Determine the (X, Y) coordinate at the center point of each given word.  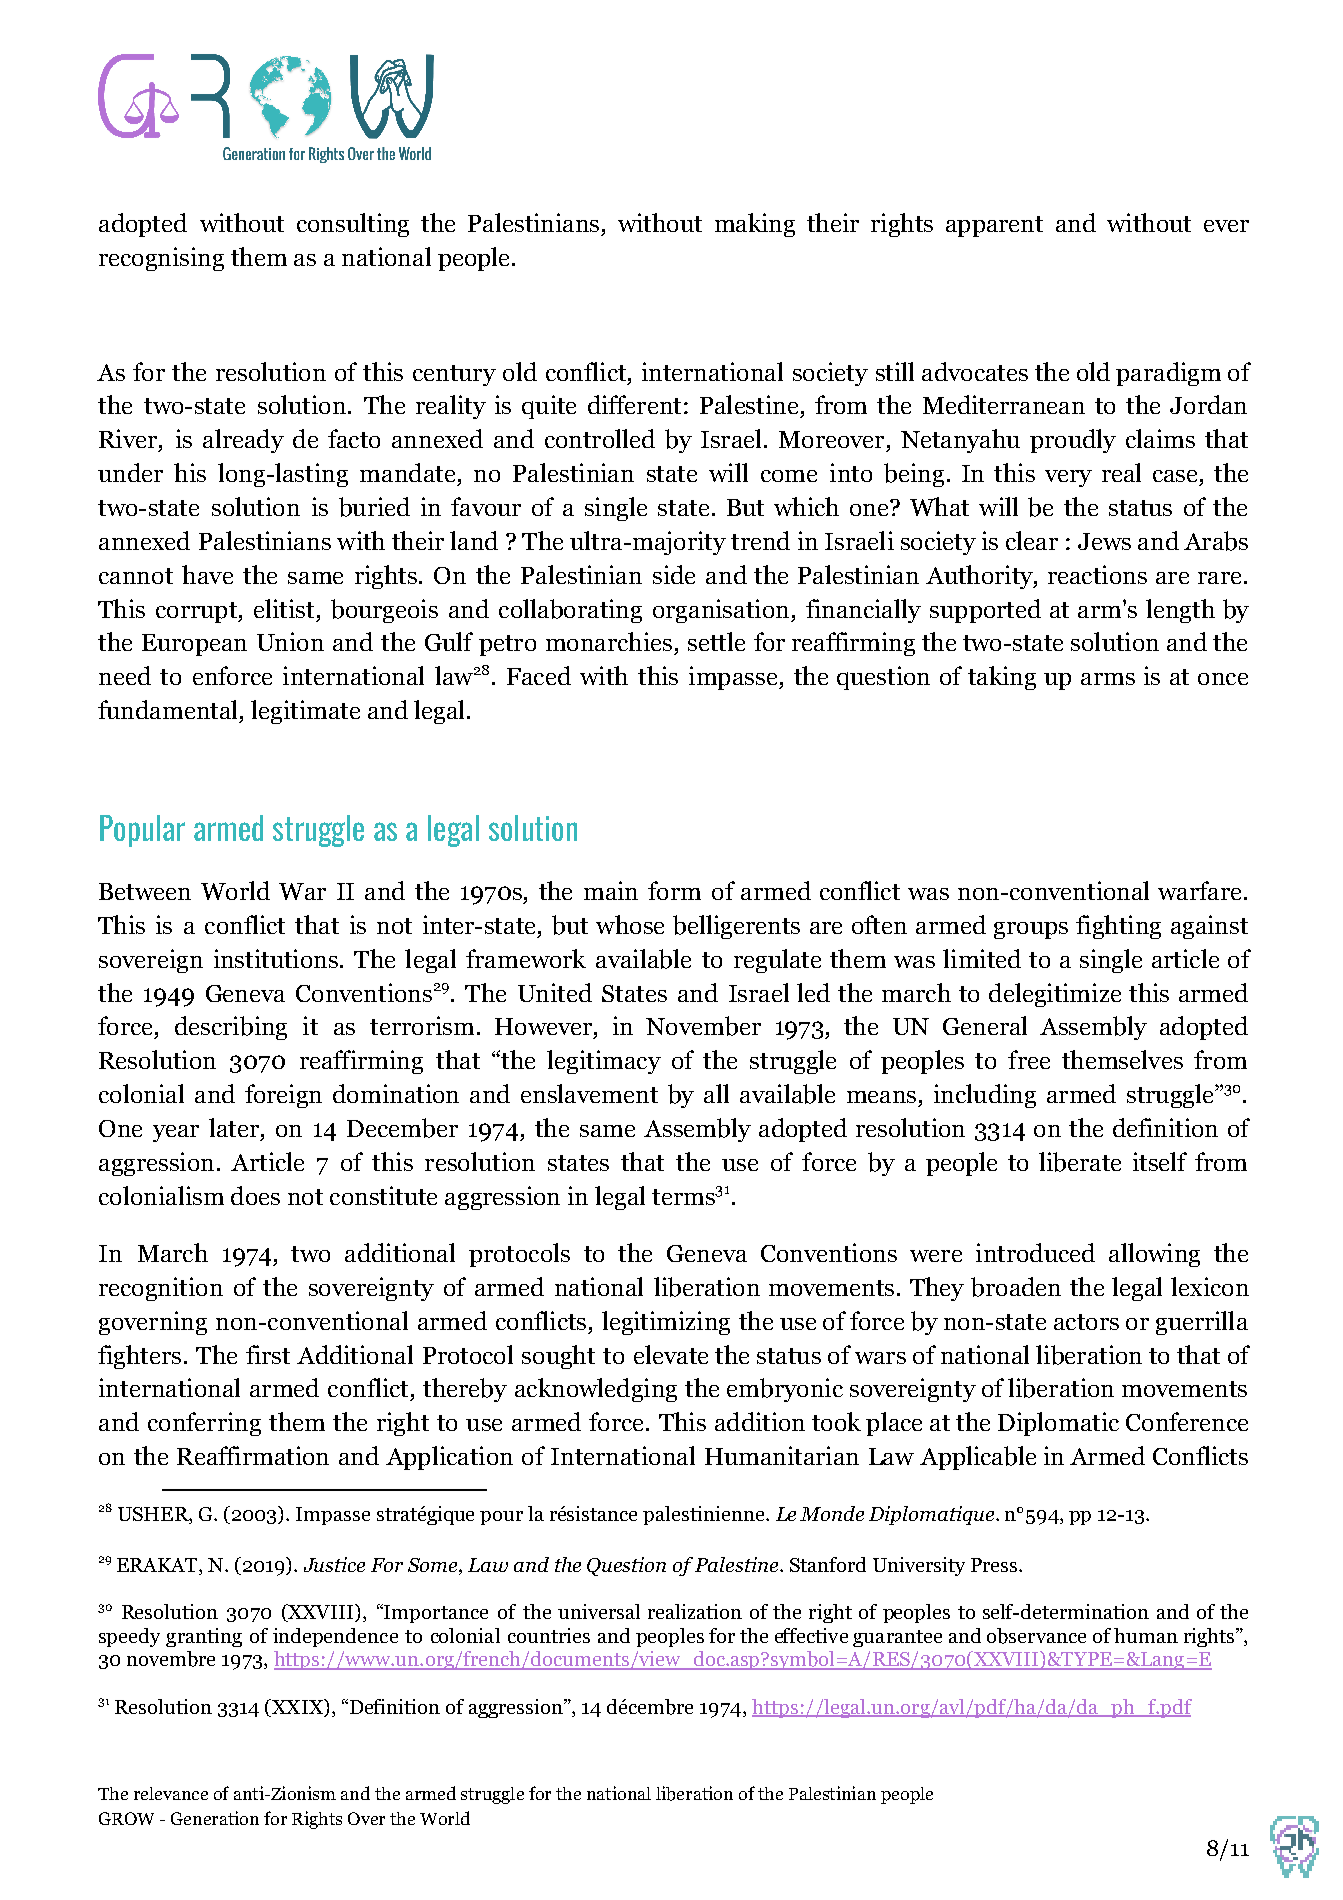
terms (684, 1197)
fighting (1118, 927)
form (674, 890)
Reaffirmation (253, 1455)
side (674, 574)
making (755, 225)
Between (145, 891)
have (207, 574)
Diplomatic (1058, 1424)
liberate (1080, 1162)
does (255, 1195)
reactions (1097, 574)
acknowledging (596, 1390)
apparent (994, 226)
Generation (215, 1818)
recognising (161, 259)
